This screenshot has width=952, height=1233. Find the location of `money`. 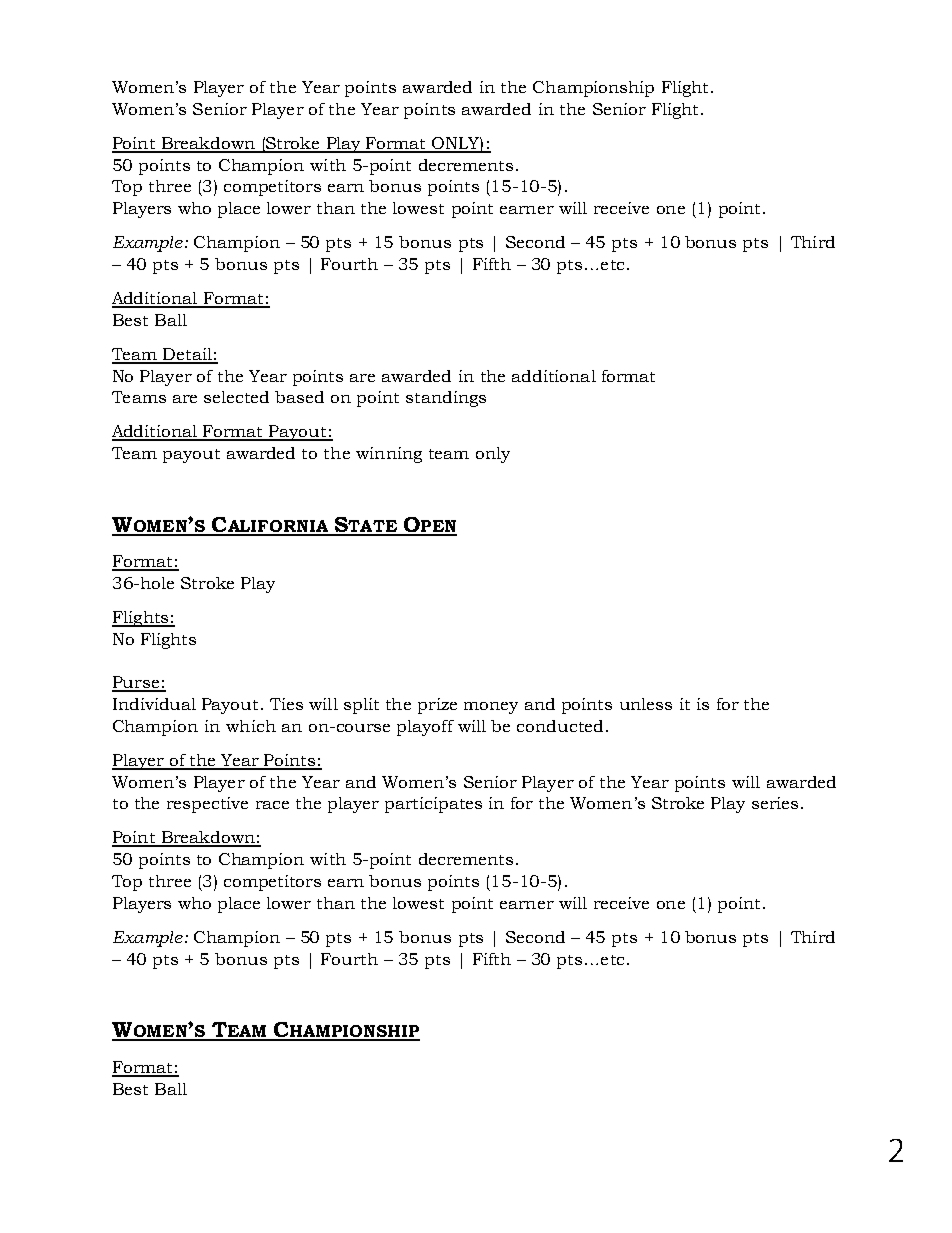

money is located at coordinates (491, 708).
